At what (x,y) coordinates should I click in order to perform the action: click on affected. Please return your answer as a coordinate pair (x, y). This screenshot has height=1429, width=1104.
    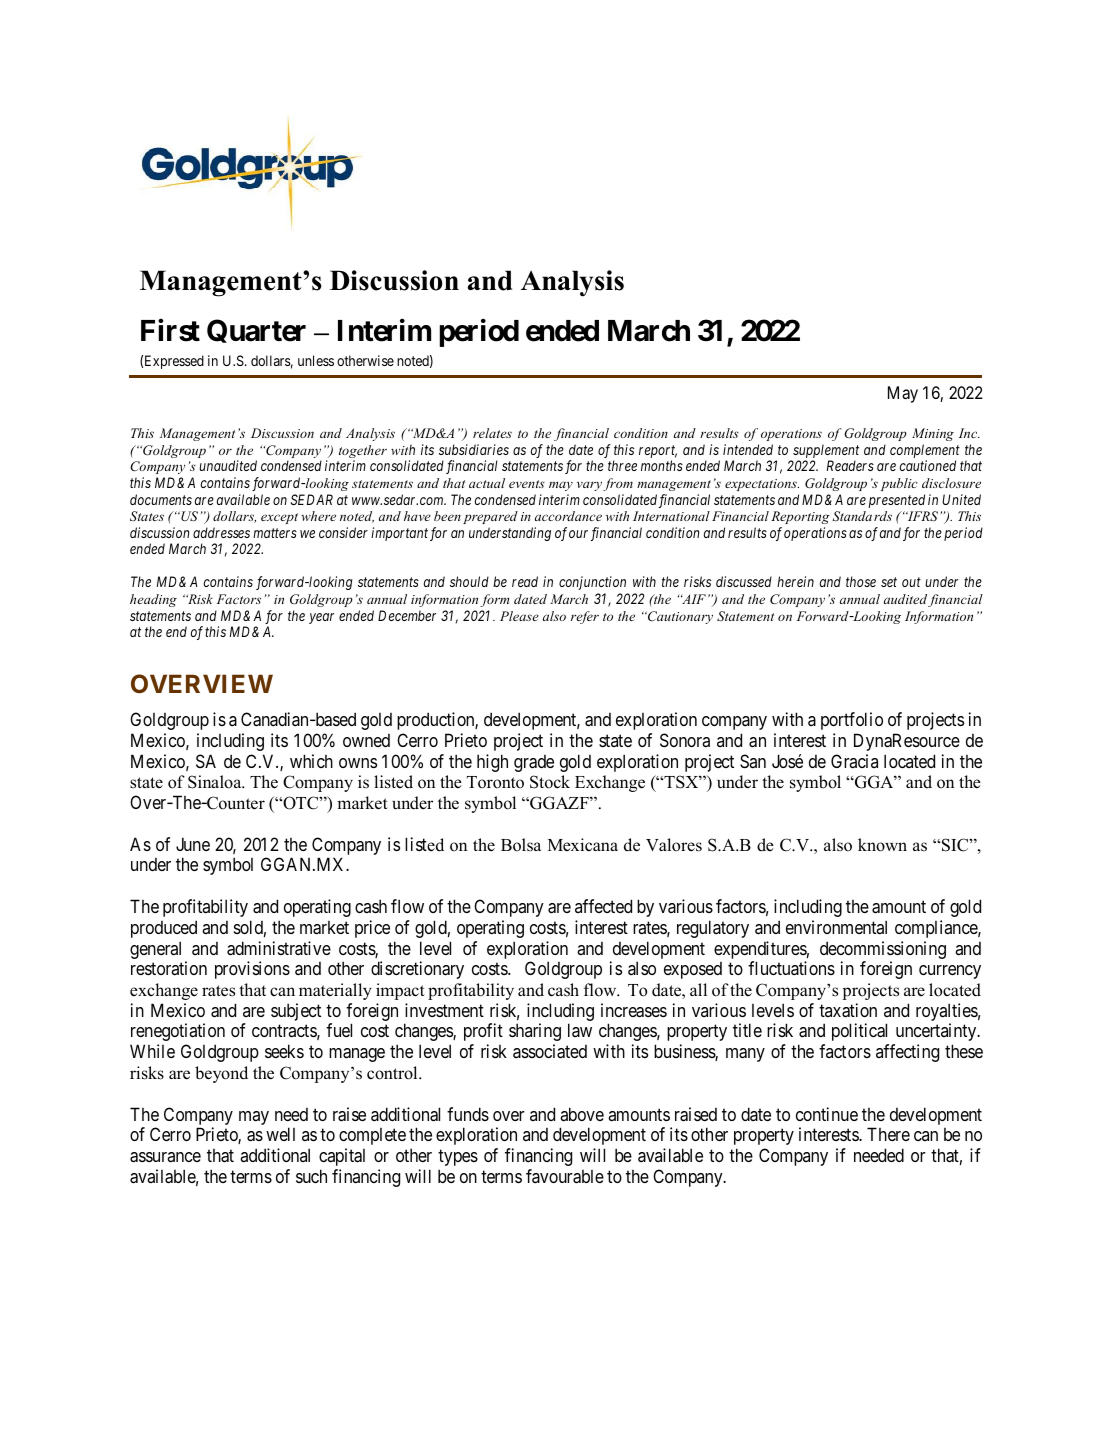
    Looking at the image, I should click on (603, 906).
